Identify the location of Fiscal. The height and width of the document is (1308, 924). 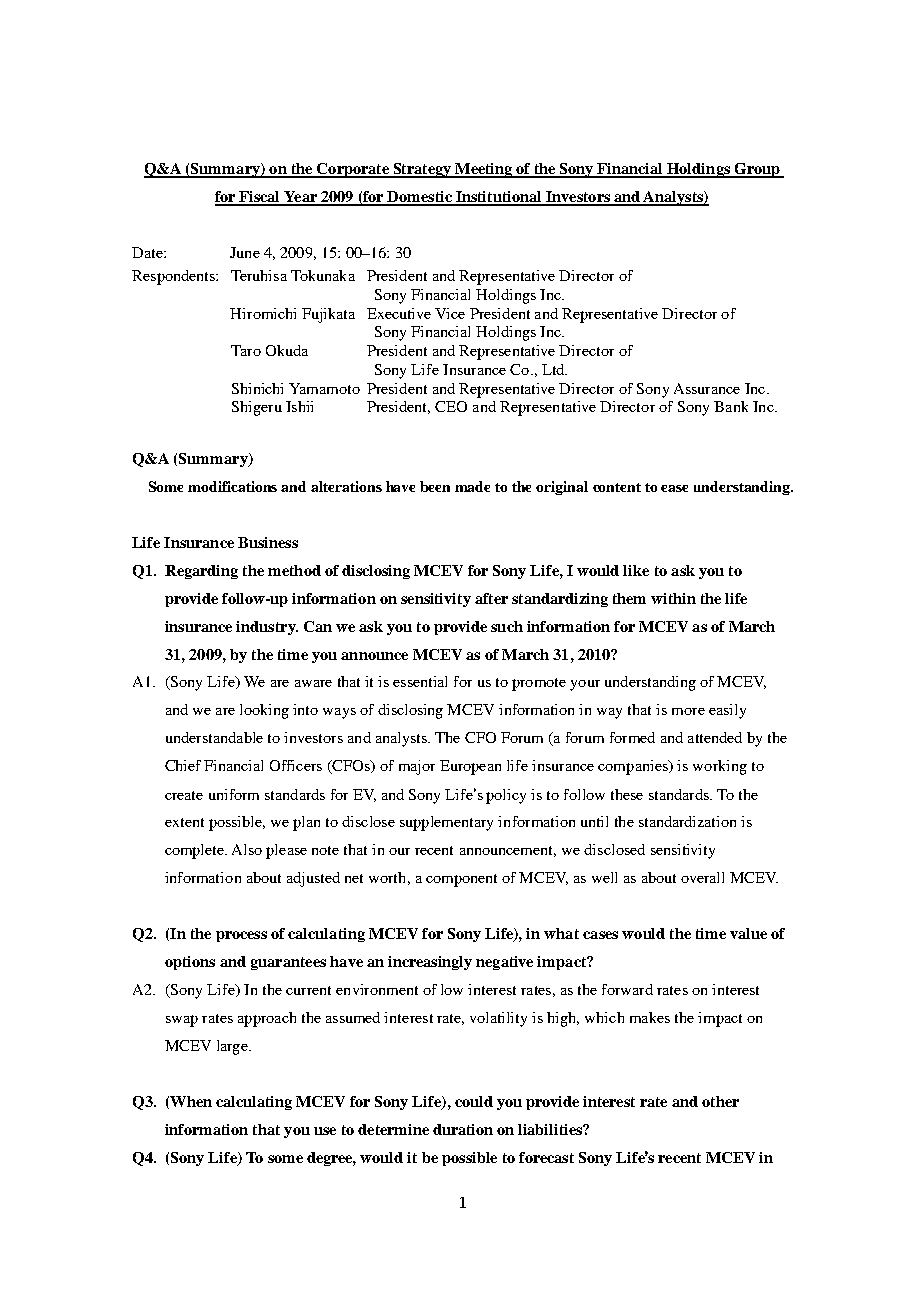
(260, 198).
